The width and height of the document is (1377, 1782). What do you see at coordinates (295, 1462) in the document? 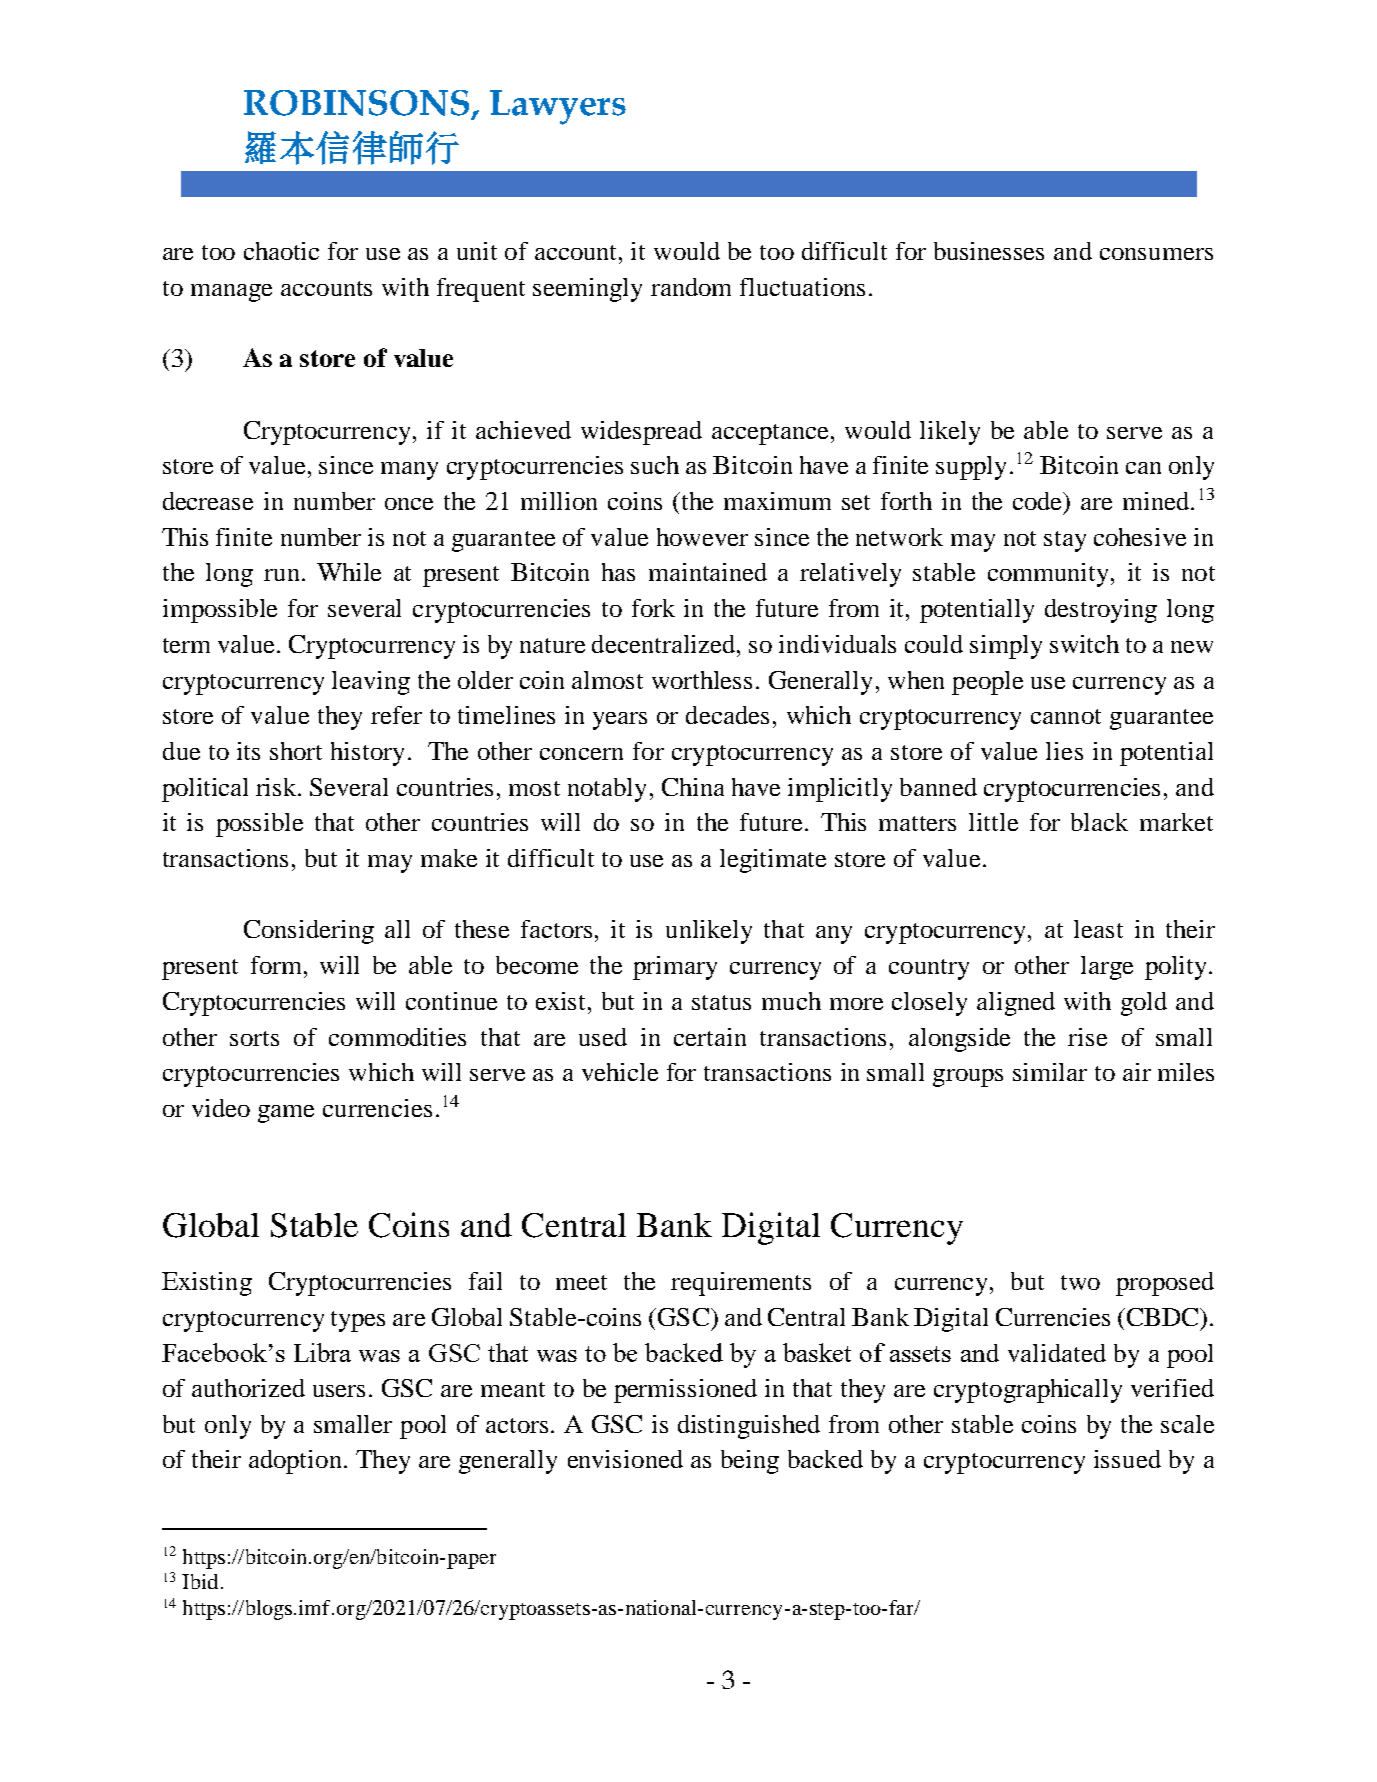
I see `adoption` at bounding box center [295, 1462].
